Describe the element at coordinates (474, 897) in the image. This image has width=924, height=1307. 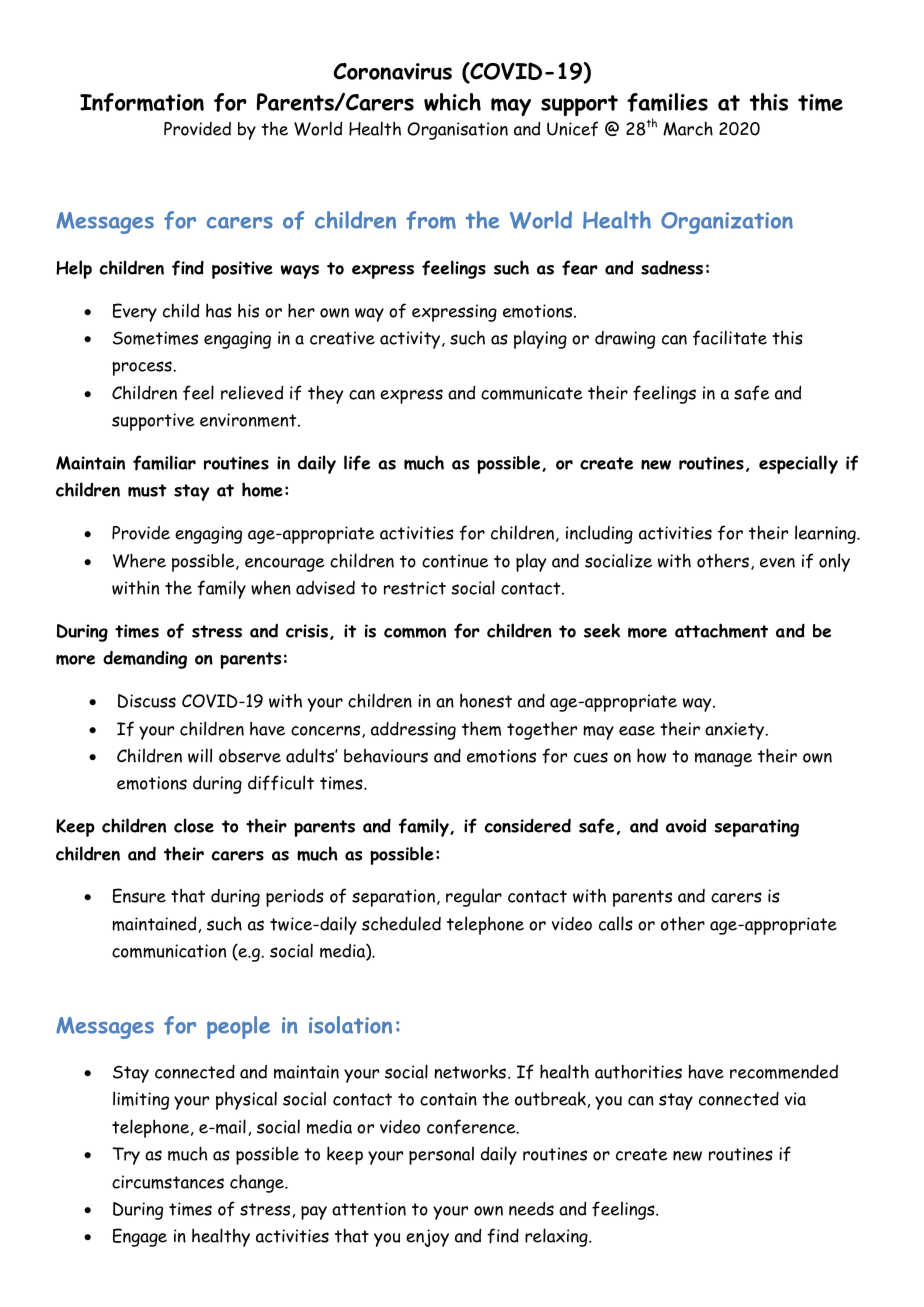
I see `regular` at that location.
